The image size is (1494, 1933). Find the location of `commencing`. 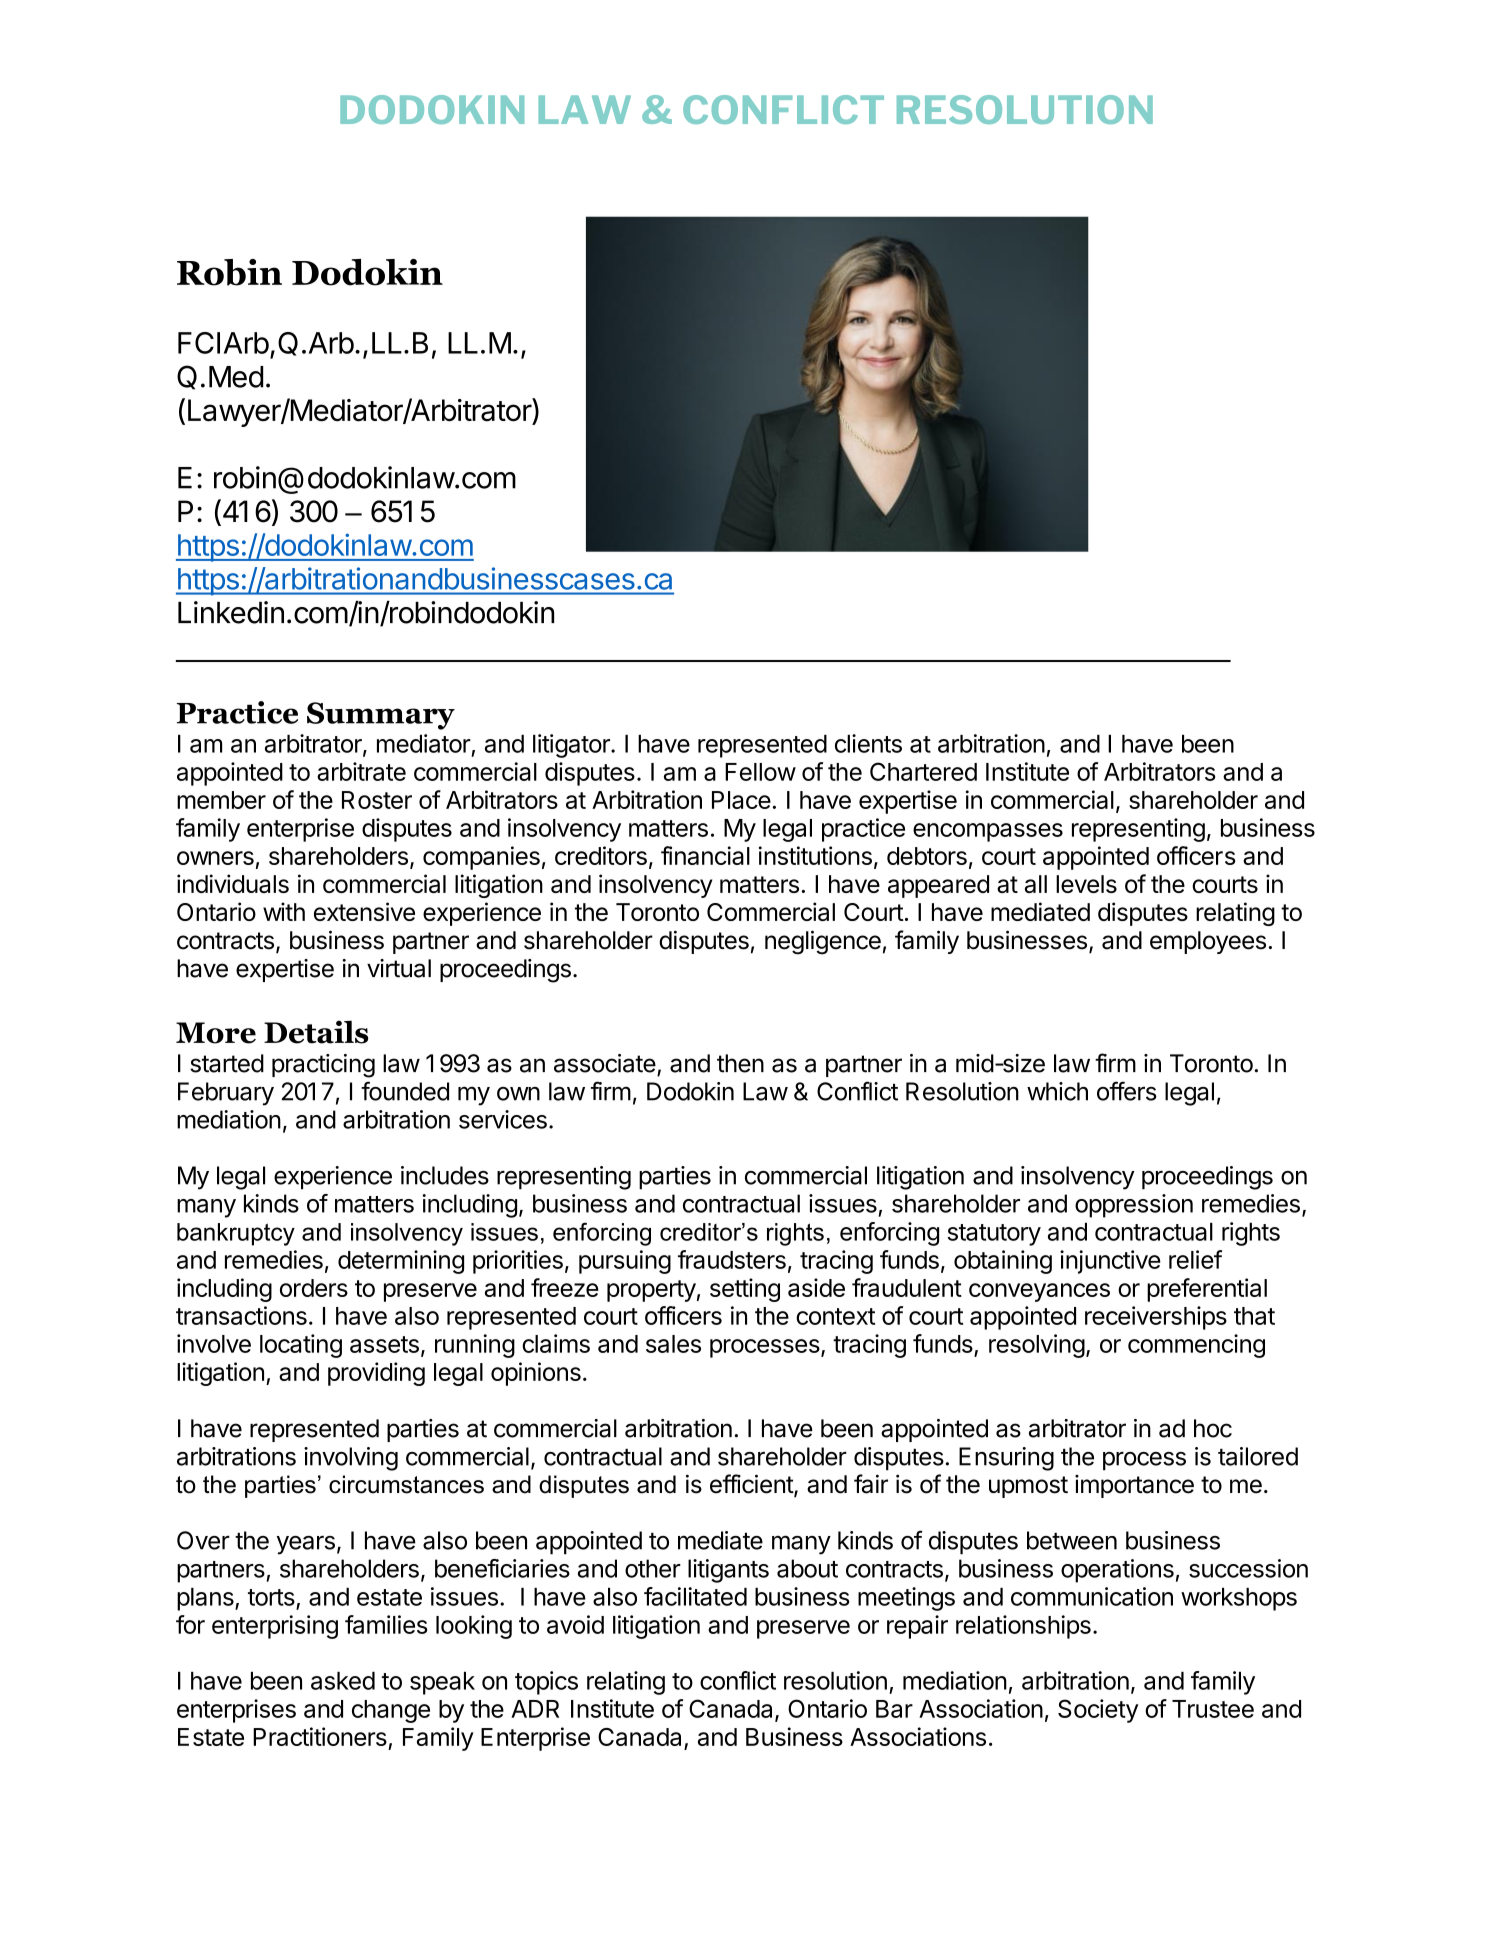

commencing is located at coordinates (1196, 1346).
